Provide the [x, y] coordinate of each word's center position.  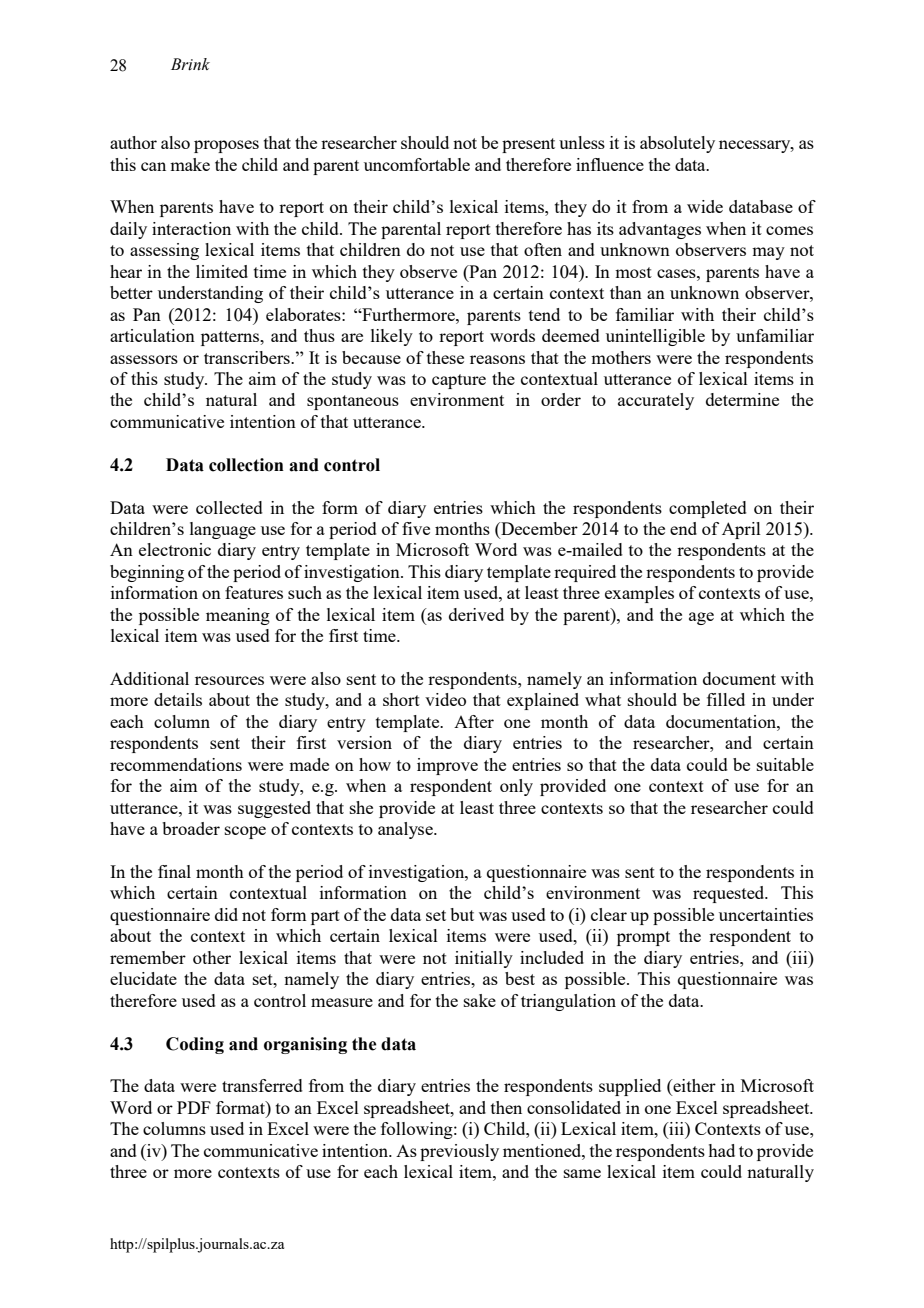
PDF [194, 1107]
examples [639, 594]
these [445, 357]
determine [742, 399]
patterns [231, 338]
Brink [190, 64]
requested [730, 894]
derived [476, 614]
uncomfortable [417, 164]
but [462, 914]
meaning [238, 616]
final [174, 871]
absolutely [677, 144]
